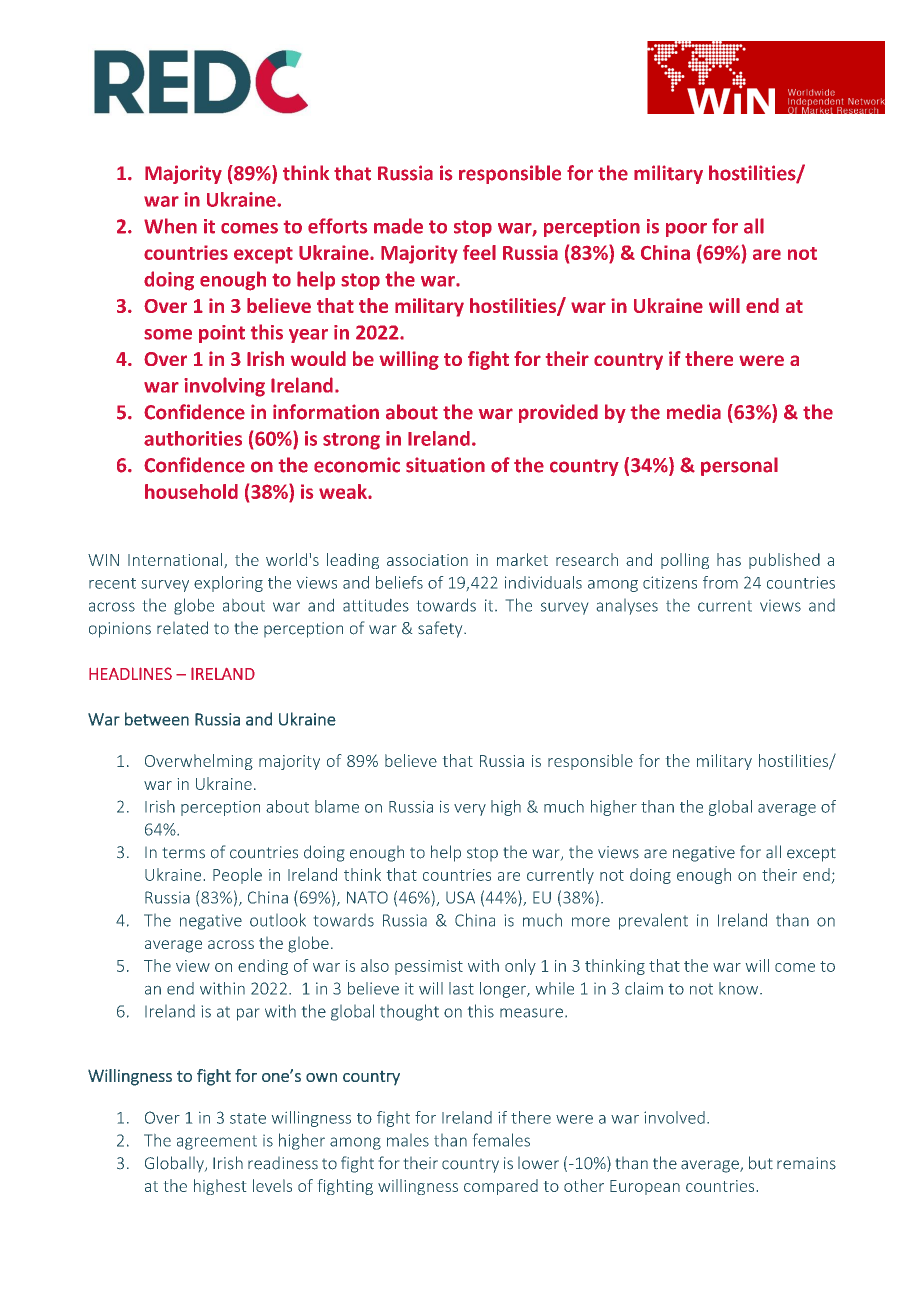 The width and height of the document is (924, 1308). Describe the element at coordinates (217, 1143) in the document. I see `agreement` at that location.
